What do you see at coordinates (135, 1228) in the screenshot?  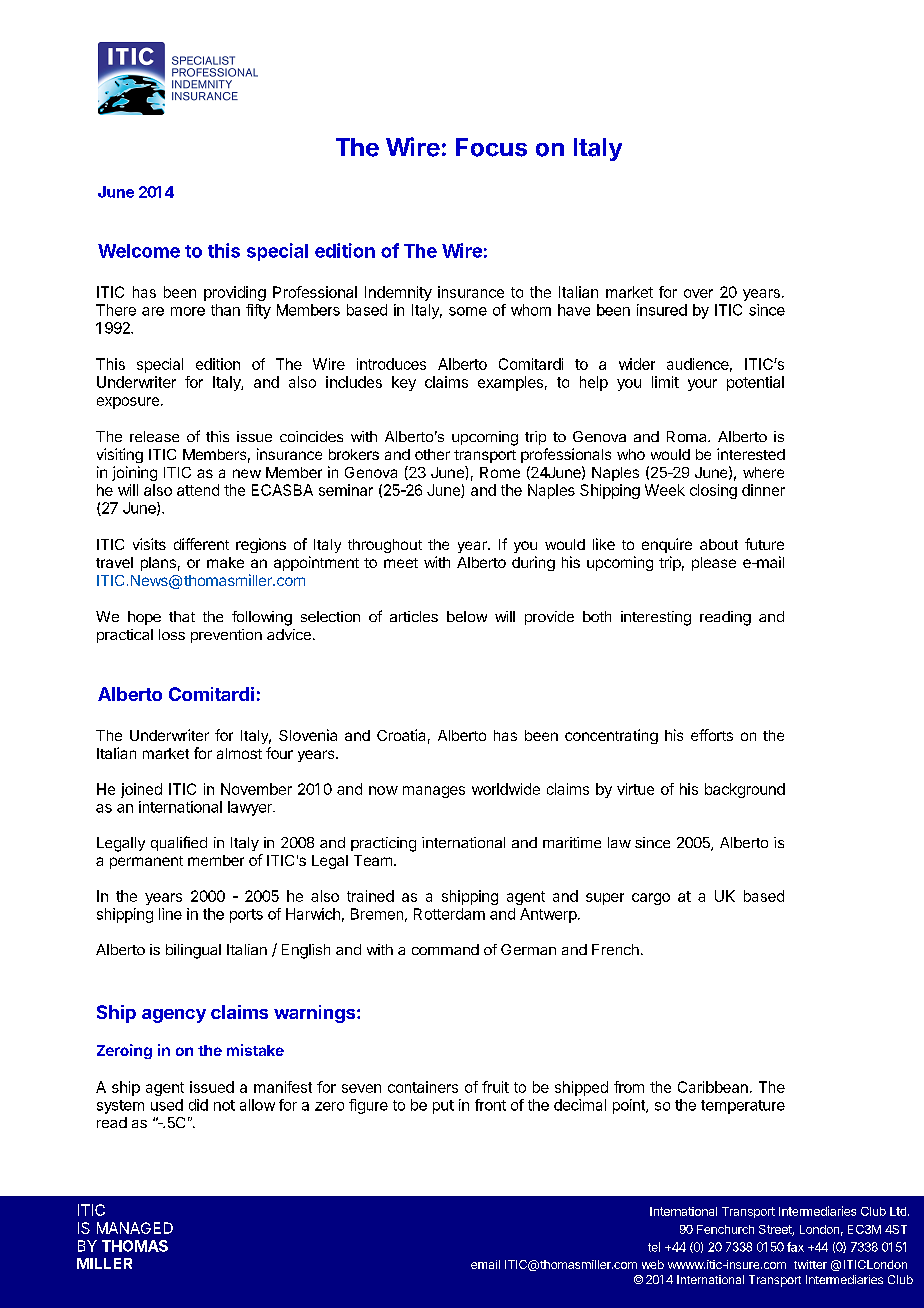 I see `MANAGED` at bounding box center [135, 1228].
